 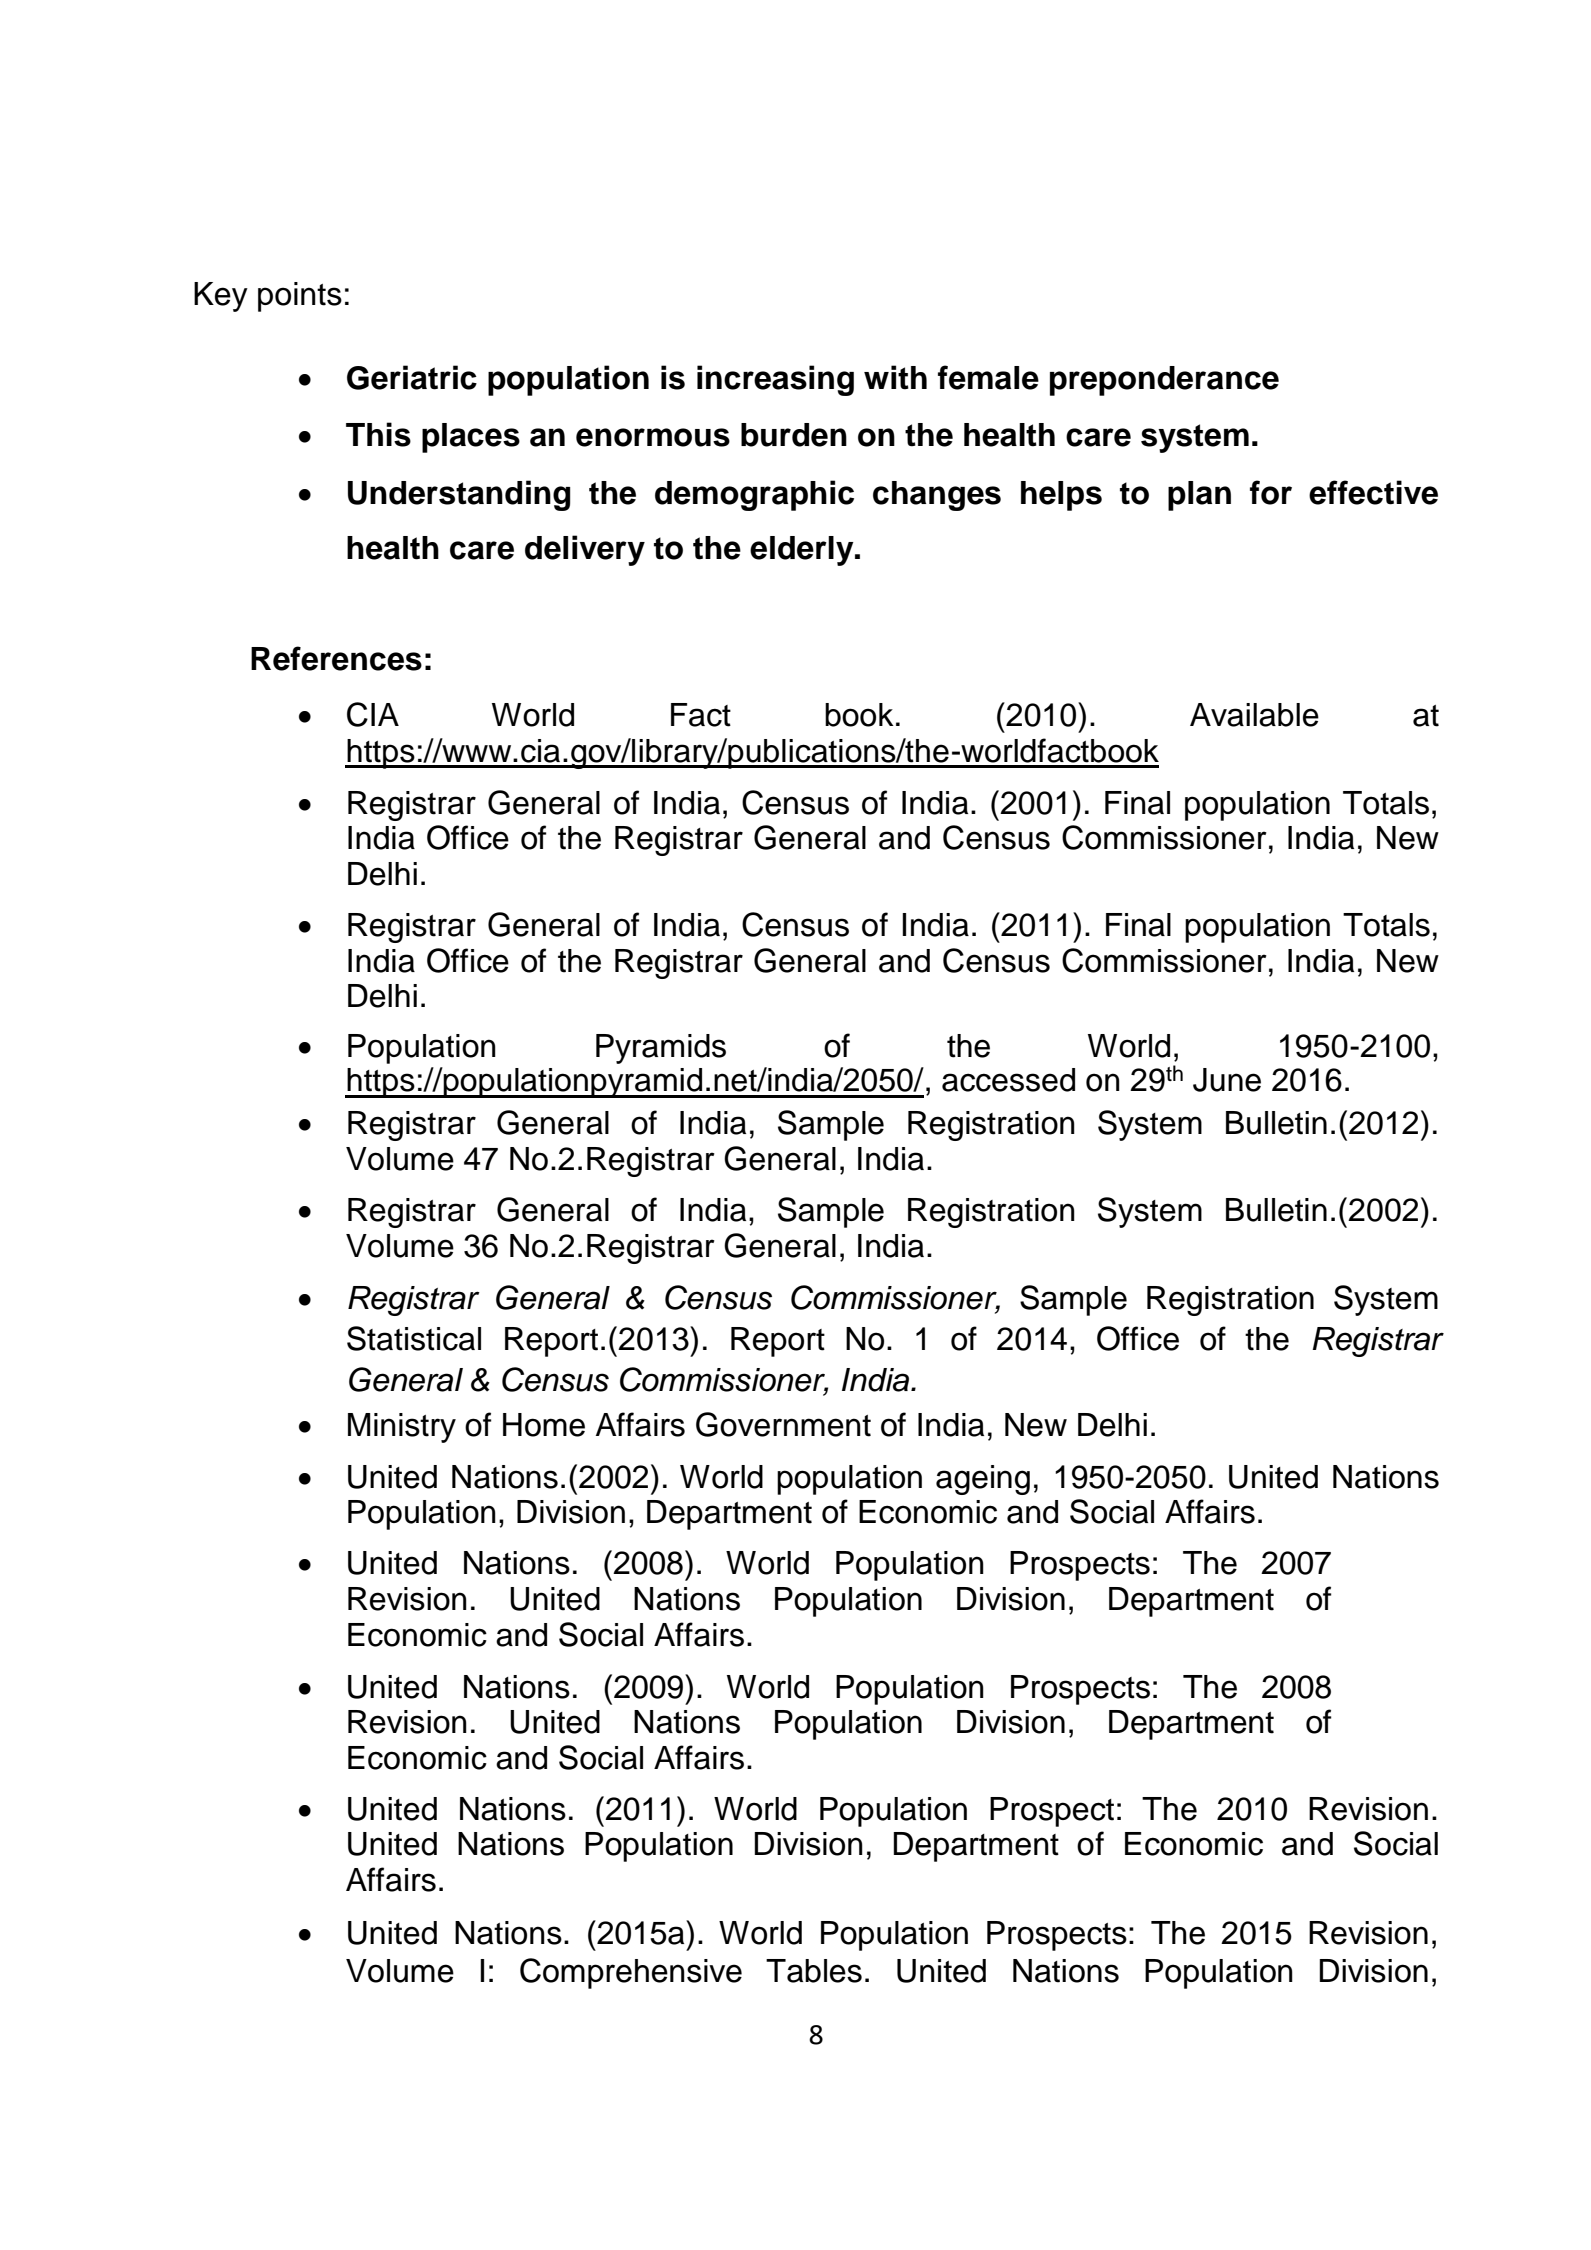 I want to click on preponderance, so click(x=1164, y=381).
